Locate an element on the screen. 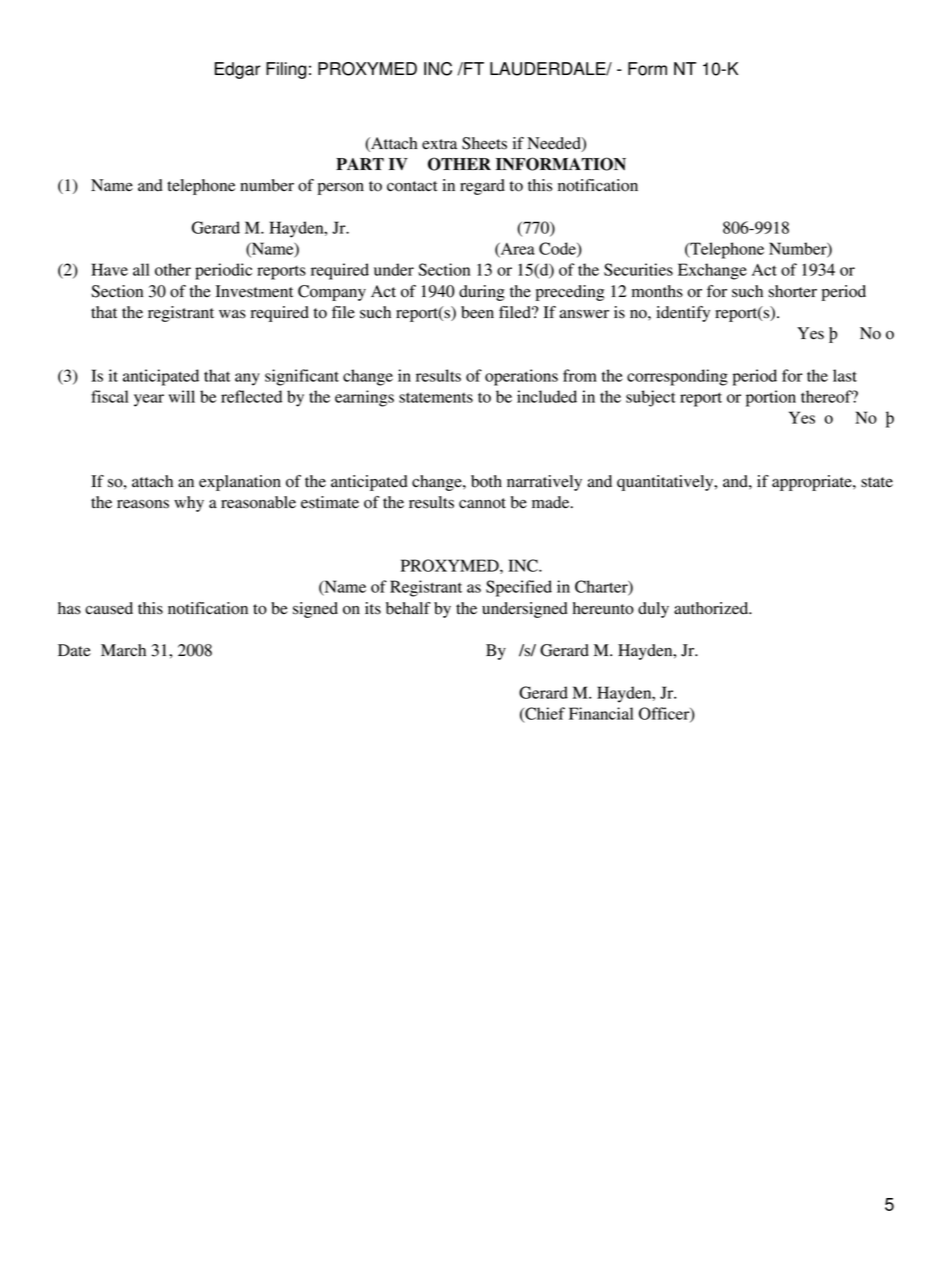 The image size is (952, 1268). operations is located at coordinates (521, 377).
